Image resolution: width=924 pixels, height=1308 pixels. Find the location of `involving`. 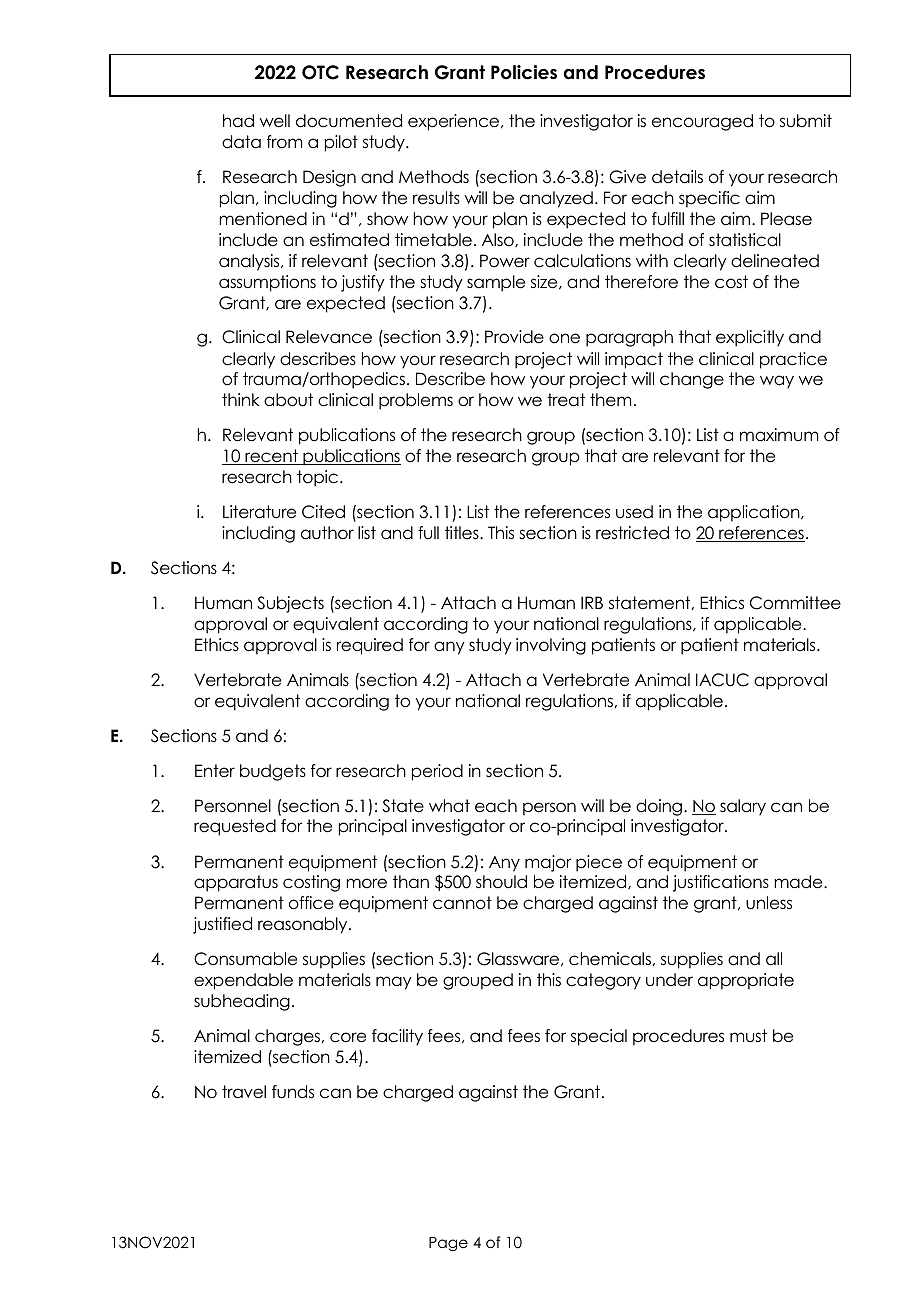

involving is located at coordinates (551, 646).
